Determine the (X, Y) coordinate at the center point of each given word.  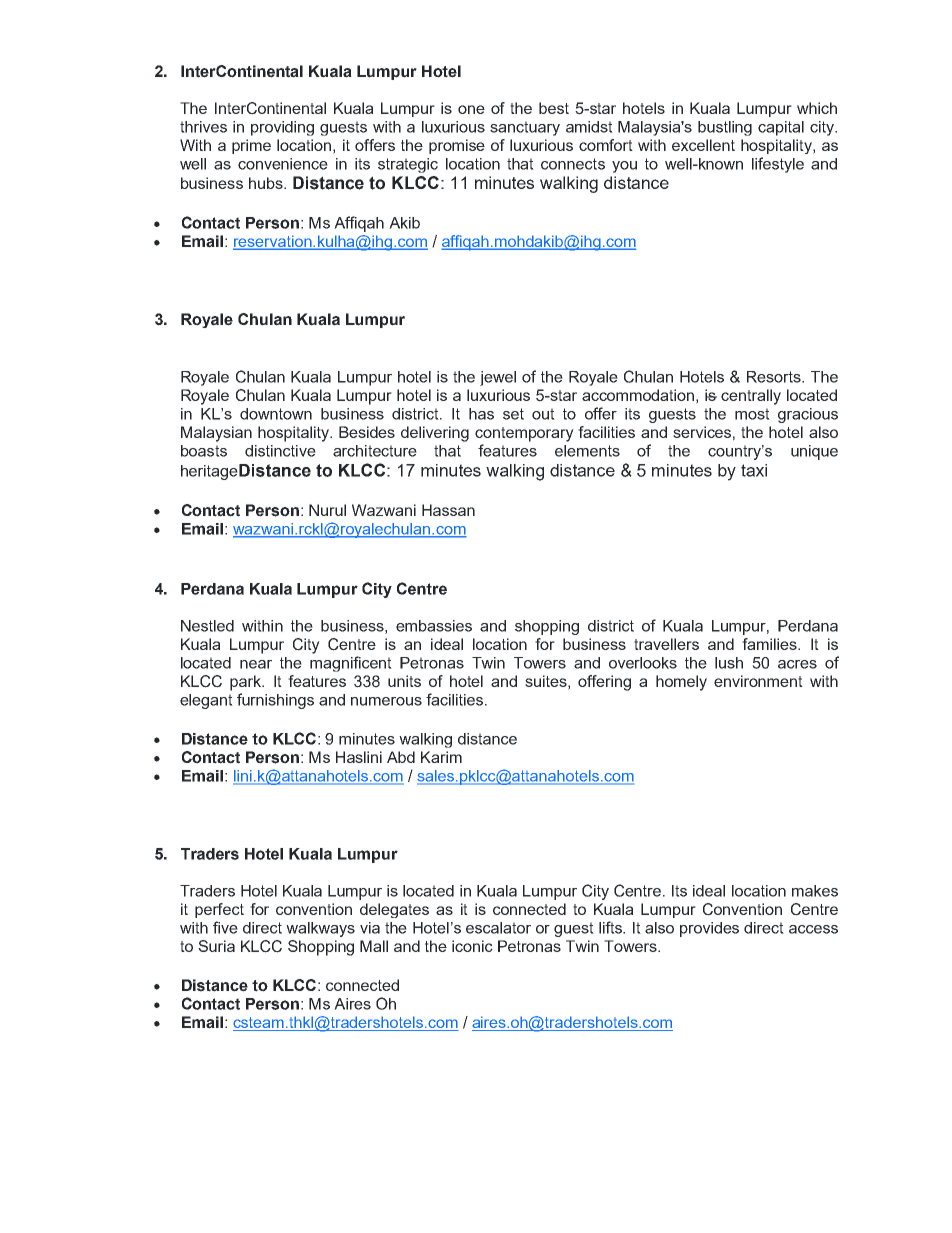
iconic (472, 946)
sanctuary (525, 128)
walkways (320, 929)
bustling (725, 128)
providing (282, 128)
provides (709, 929)
